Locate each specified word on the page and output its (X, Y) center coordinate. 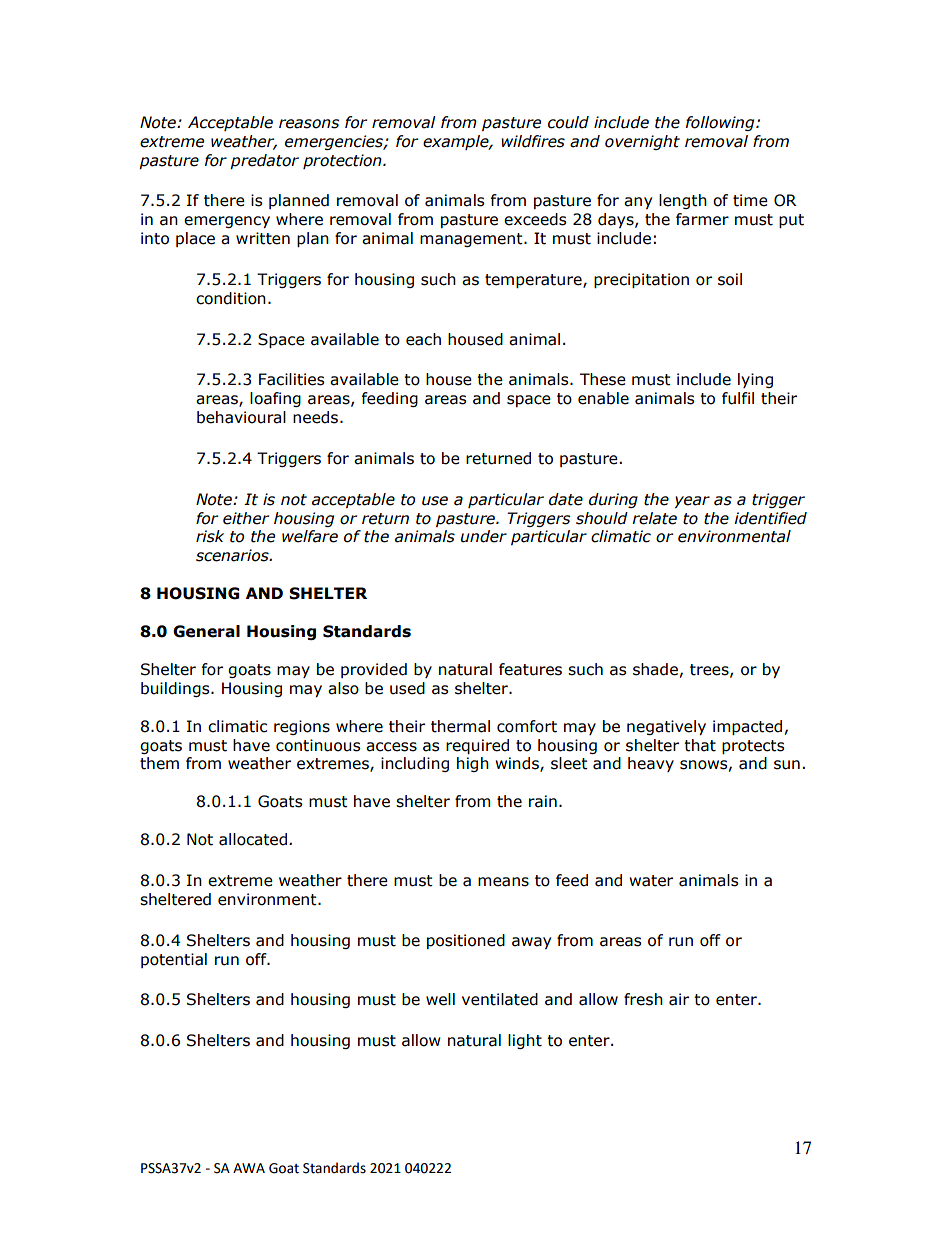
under (484, 536)
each (423, 339)
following (721, 123)
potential (174, 960)
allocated (254, 839)
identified (770, 518)
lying (755, 380)
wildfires (533, 141)
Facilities (292, 379)
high (473, 764)
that (700, 745)
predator (264, 161)
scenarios (233, 555)
